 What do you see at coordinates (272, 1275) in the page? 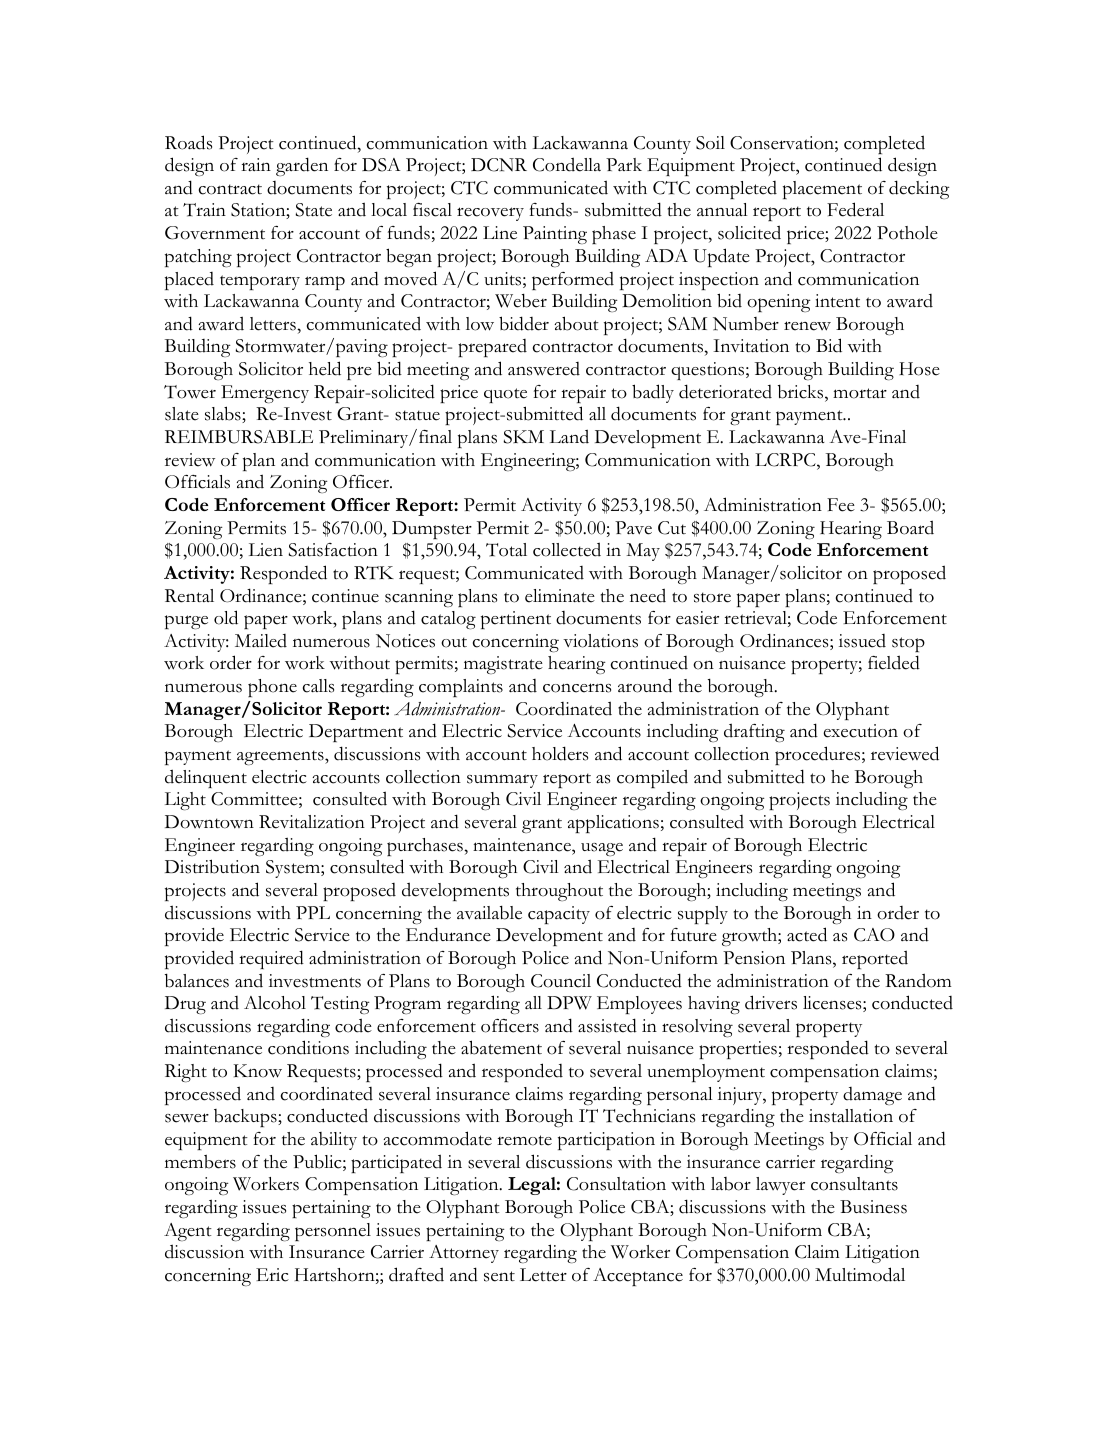
I see `Eric` at bounding box center [272, 1275].
